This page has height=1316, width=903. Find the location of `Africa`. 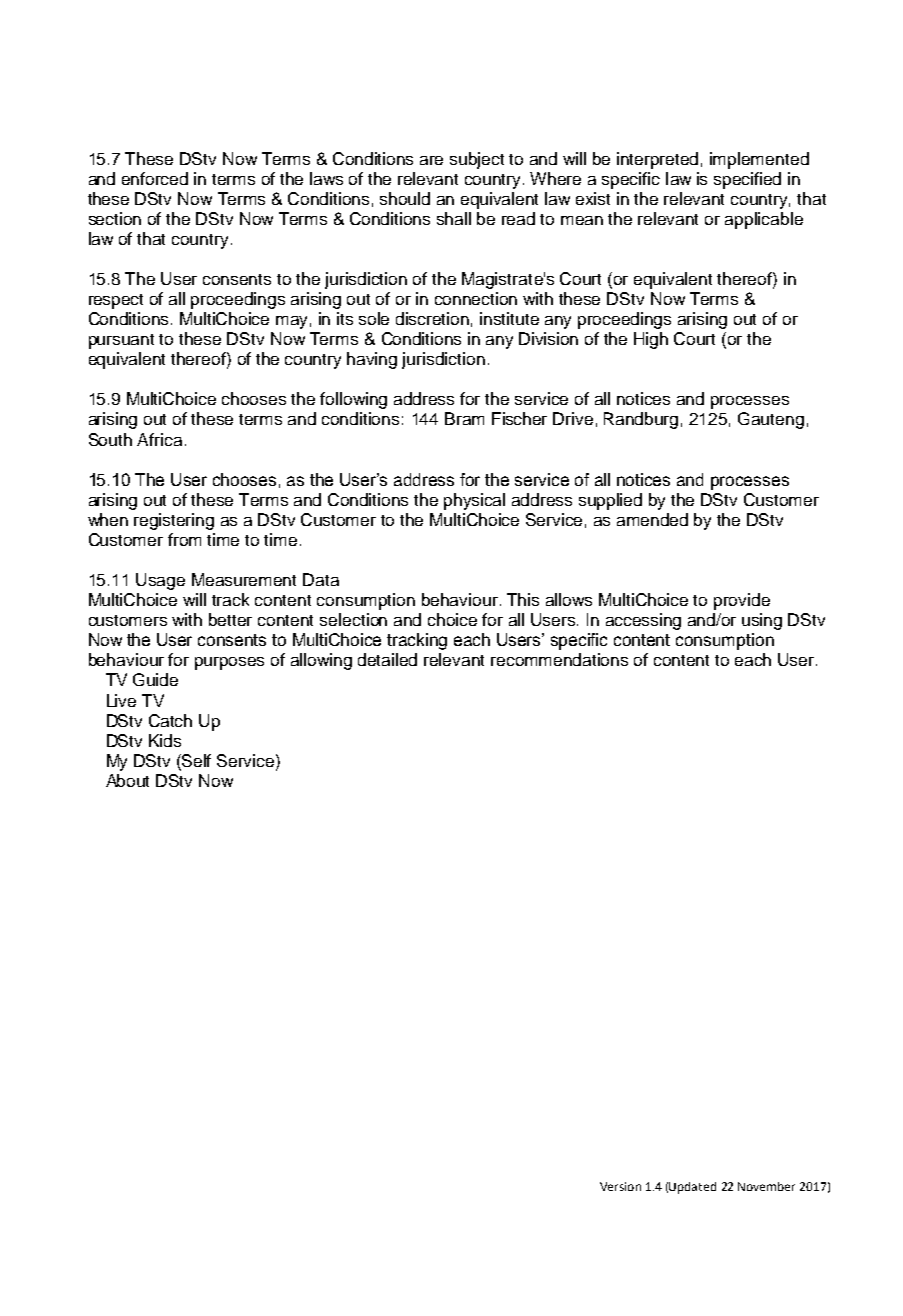

Africa is located at coordinates (159, 439).
